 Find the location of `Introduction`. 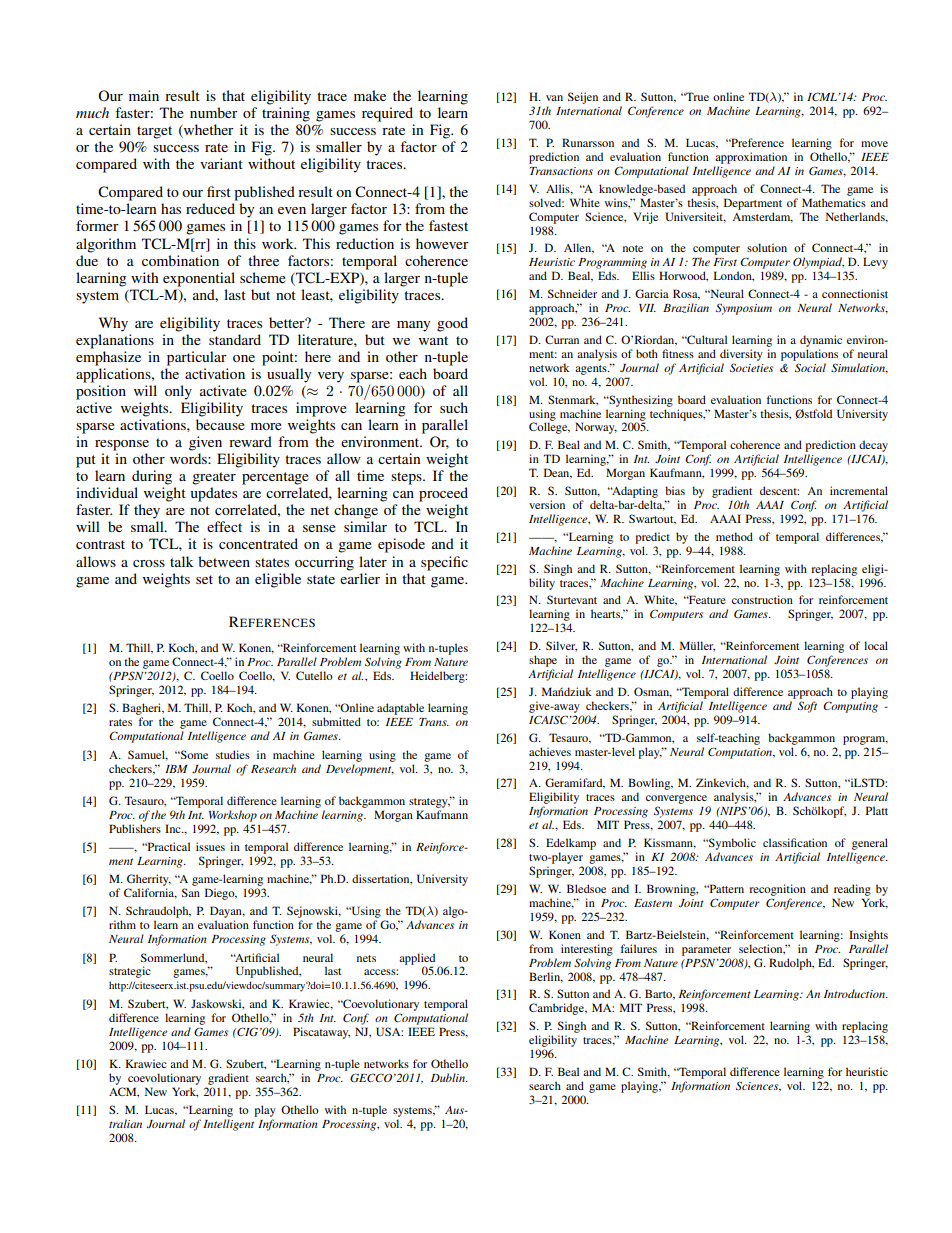

Introduction is located at coordinates (855, 993).
